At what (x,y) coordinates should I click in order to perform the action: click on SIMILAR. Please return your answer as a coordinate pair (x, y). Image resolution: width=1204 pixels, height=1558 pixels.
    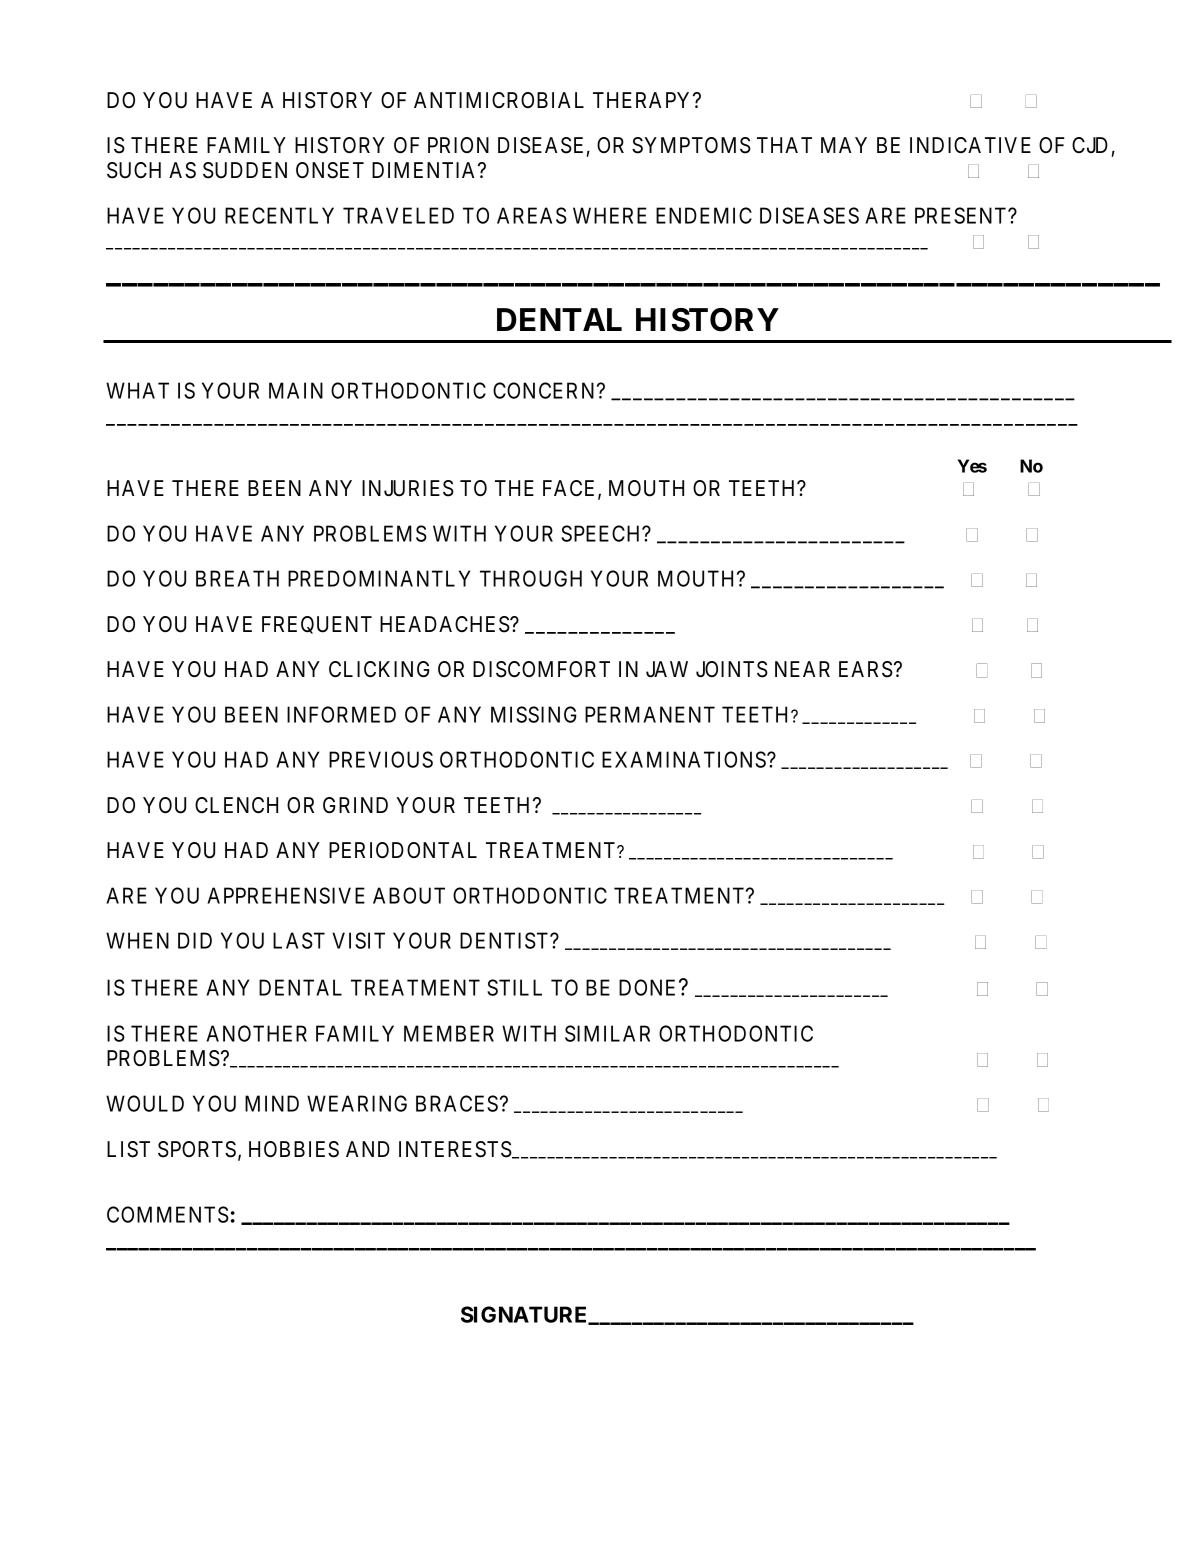
    Looking at the image, I should click on (607, 1033).
